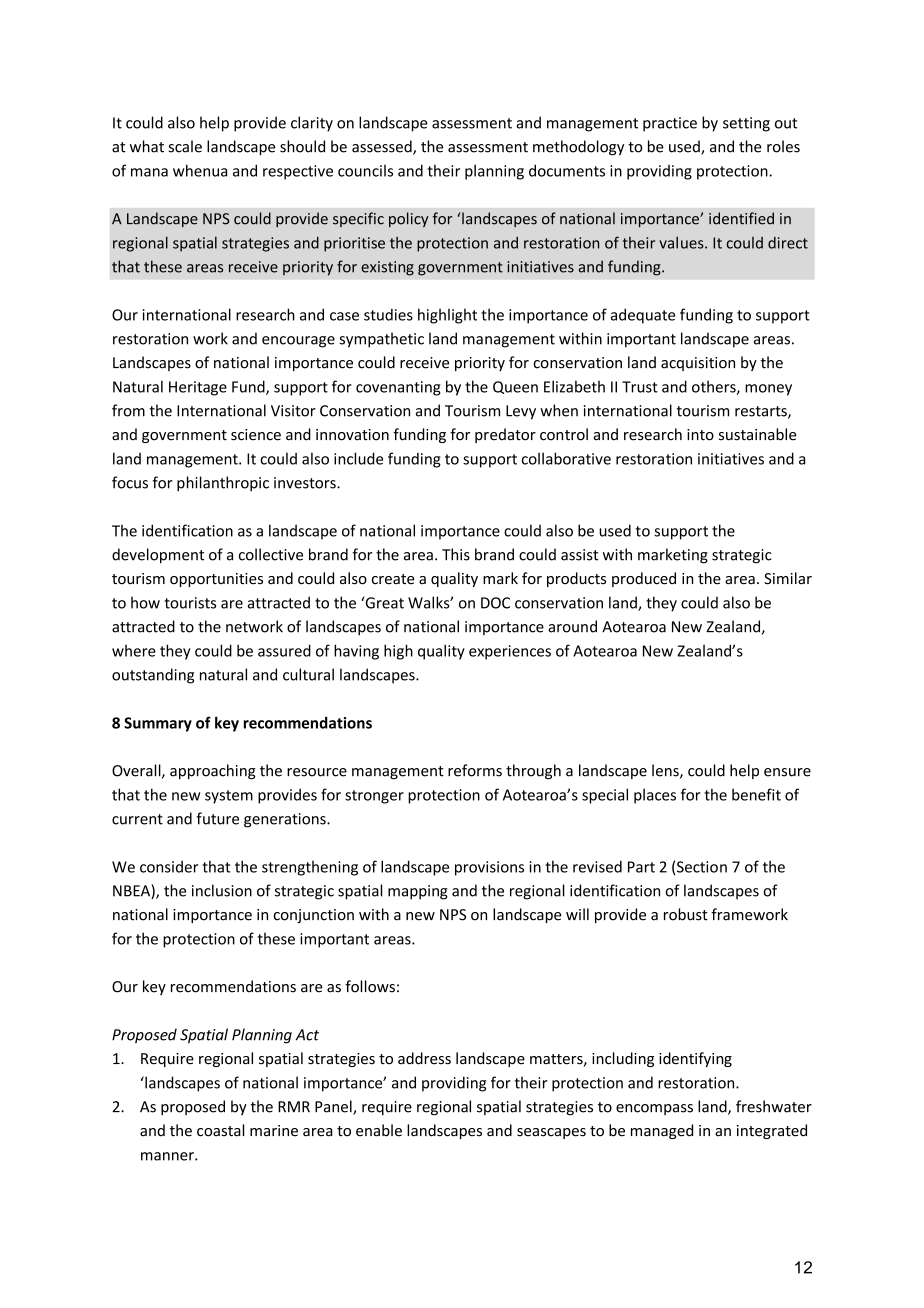 This screenshot has height=1308, width=924. I want to click on produced, so click(644, 579).
